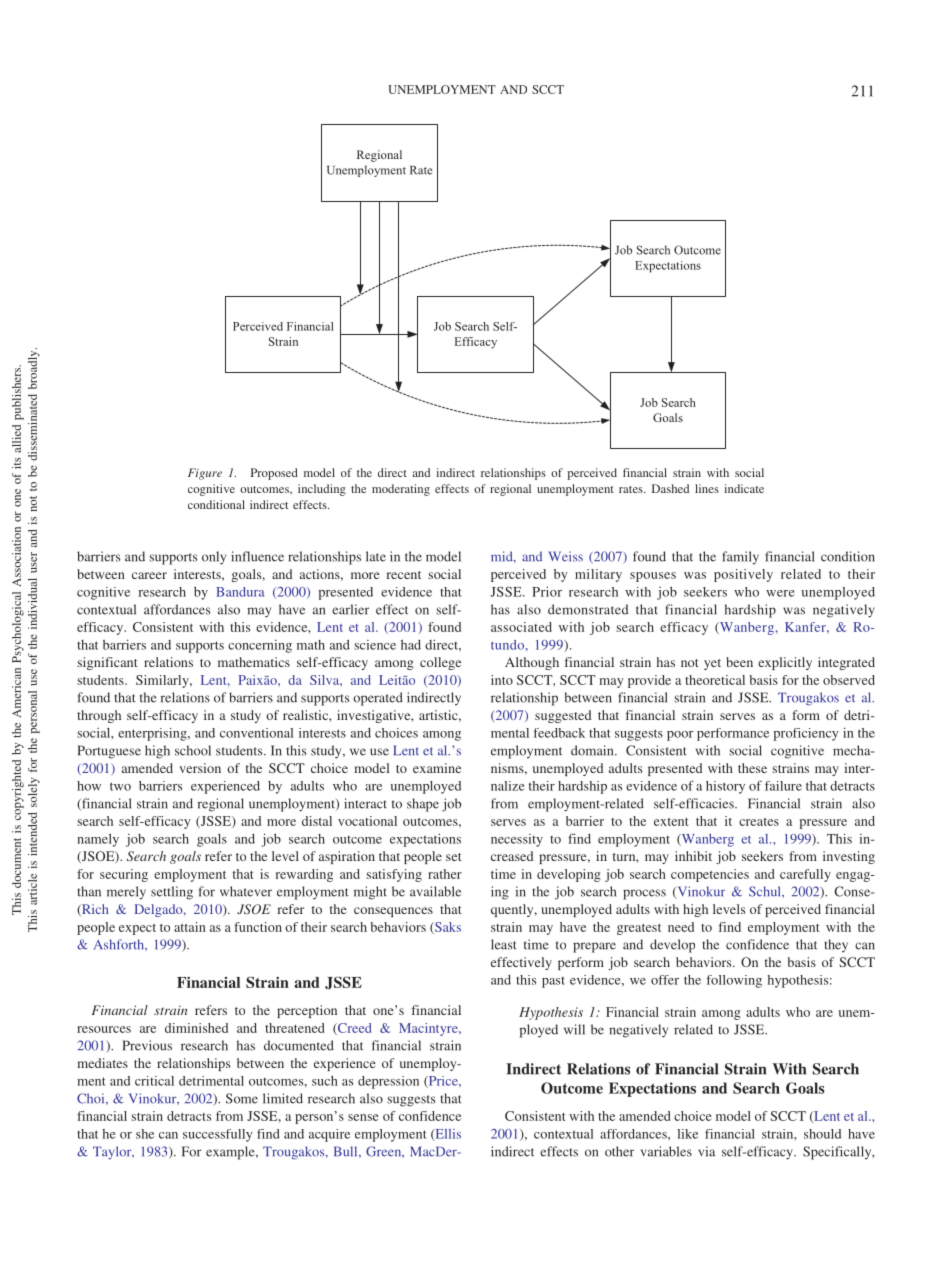  Describe the element at coordinates (363, 1117) in the screenshot. I see `sense` at that location.
